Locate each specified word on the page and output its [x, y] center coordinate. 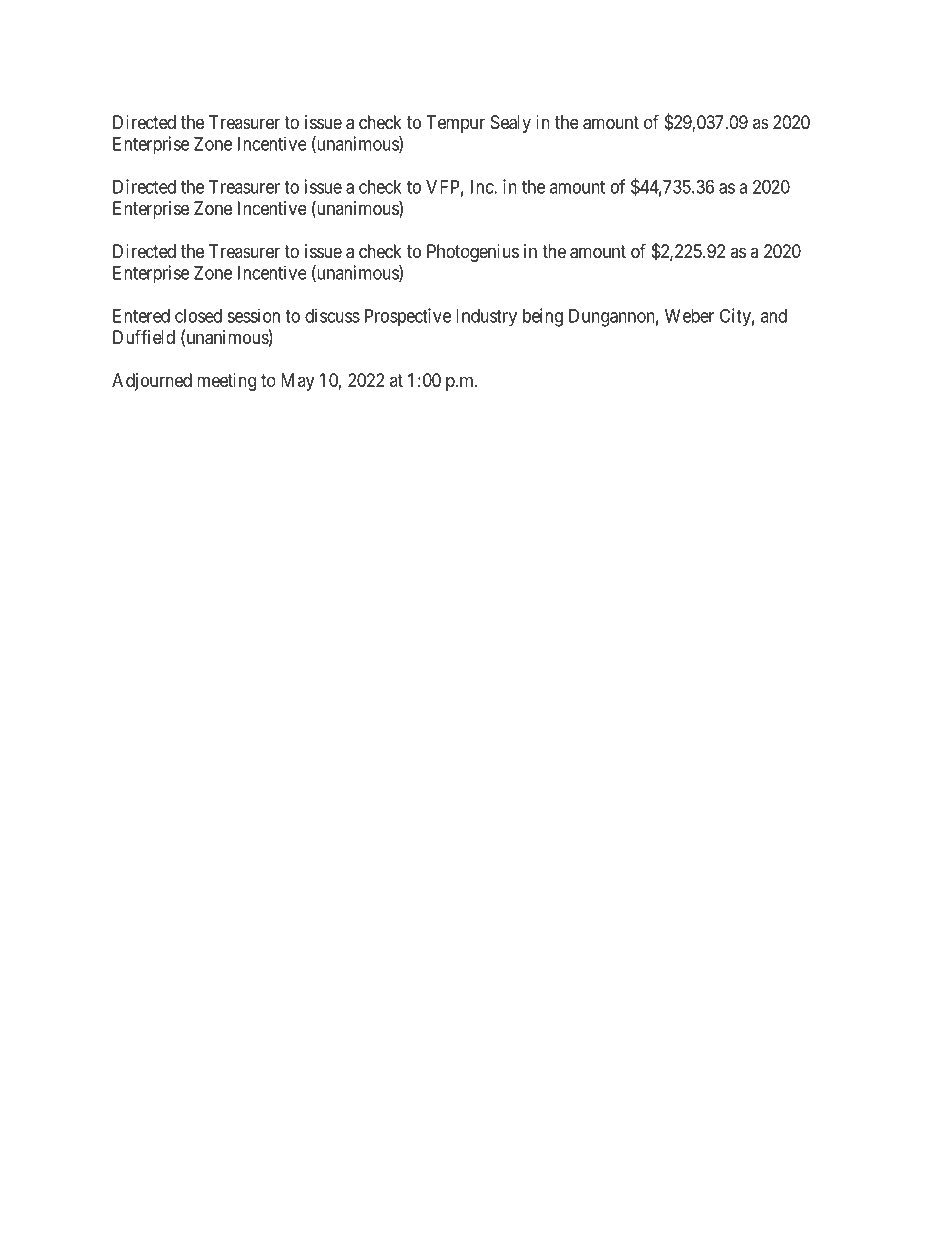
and [774, 316]
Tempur [456, 124]
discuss [332, 315]
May [297, 382]
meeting [226, 382]
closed [198, 316]
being [543, 317]
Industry [486, 318]
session [253, 315]
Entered [141, 316]
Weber [689, 316]
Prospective [408, 317]
